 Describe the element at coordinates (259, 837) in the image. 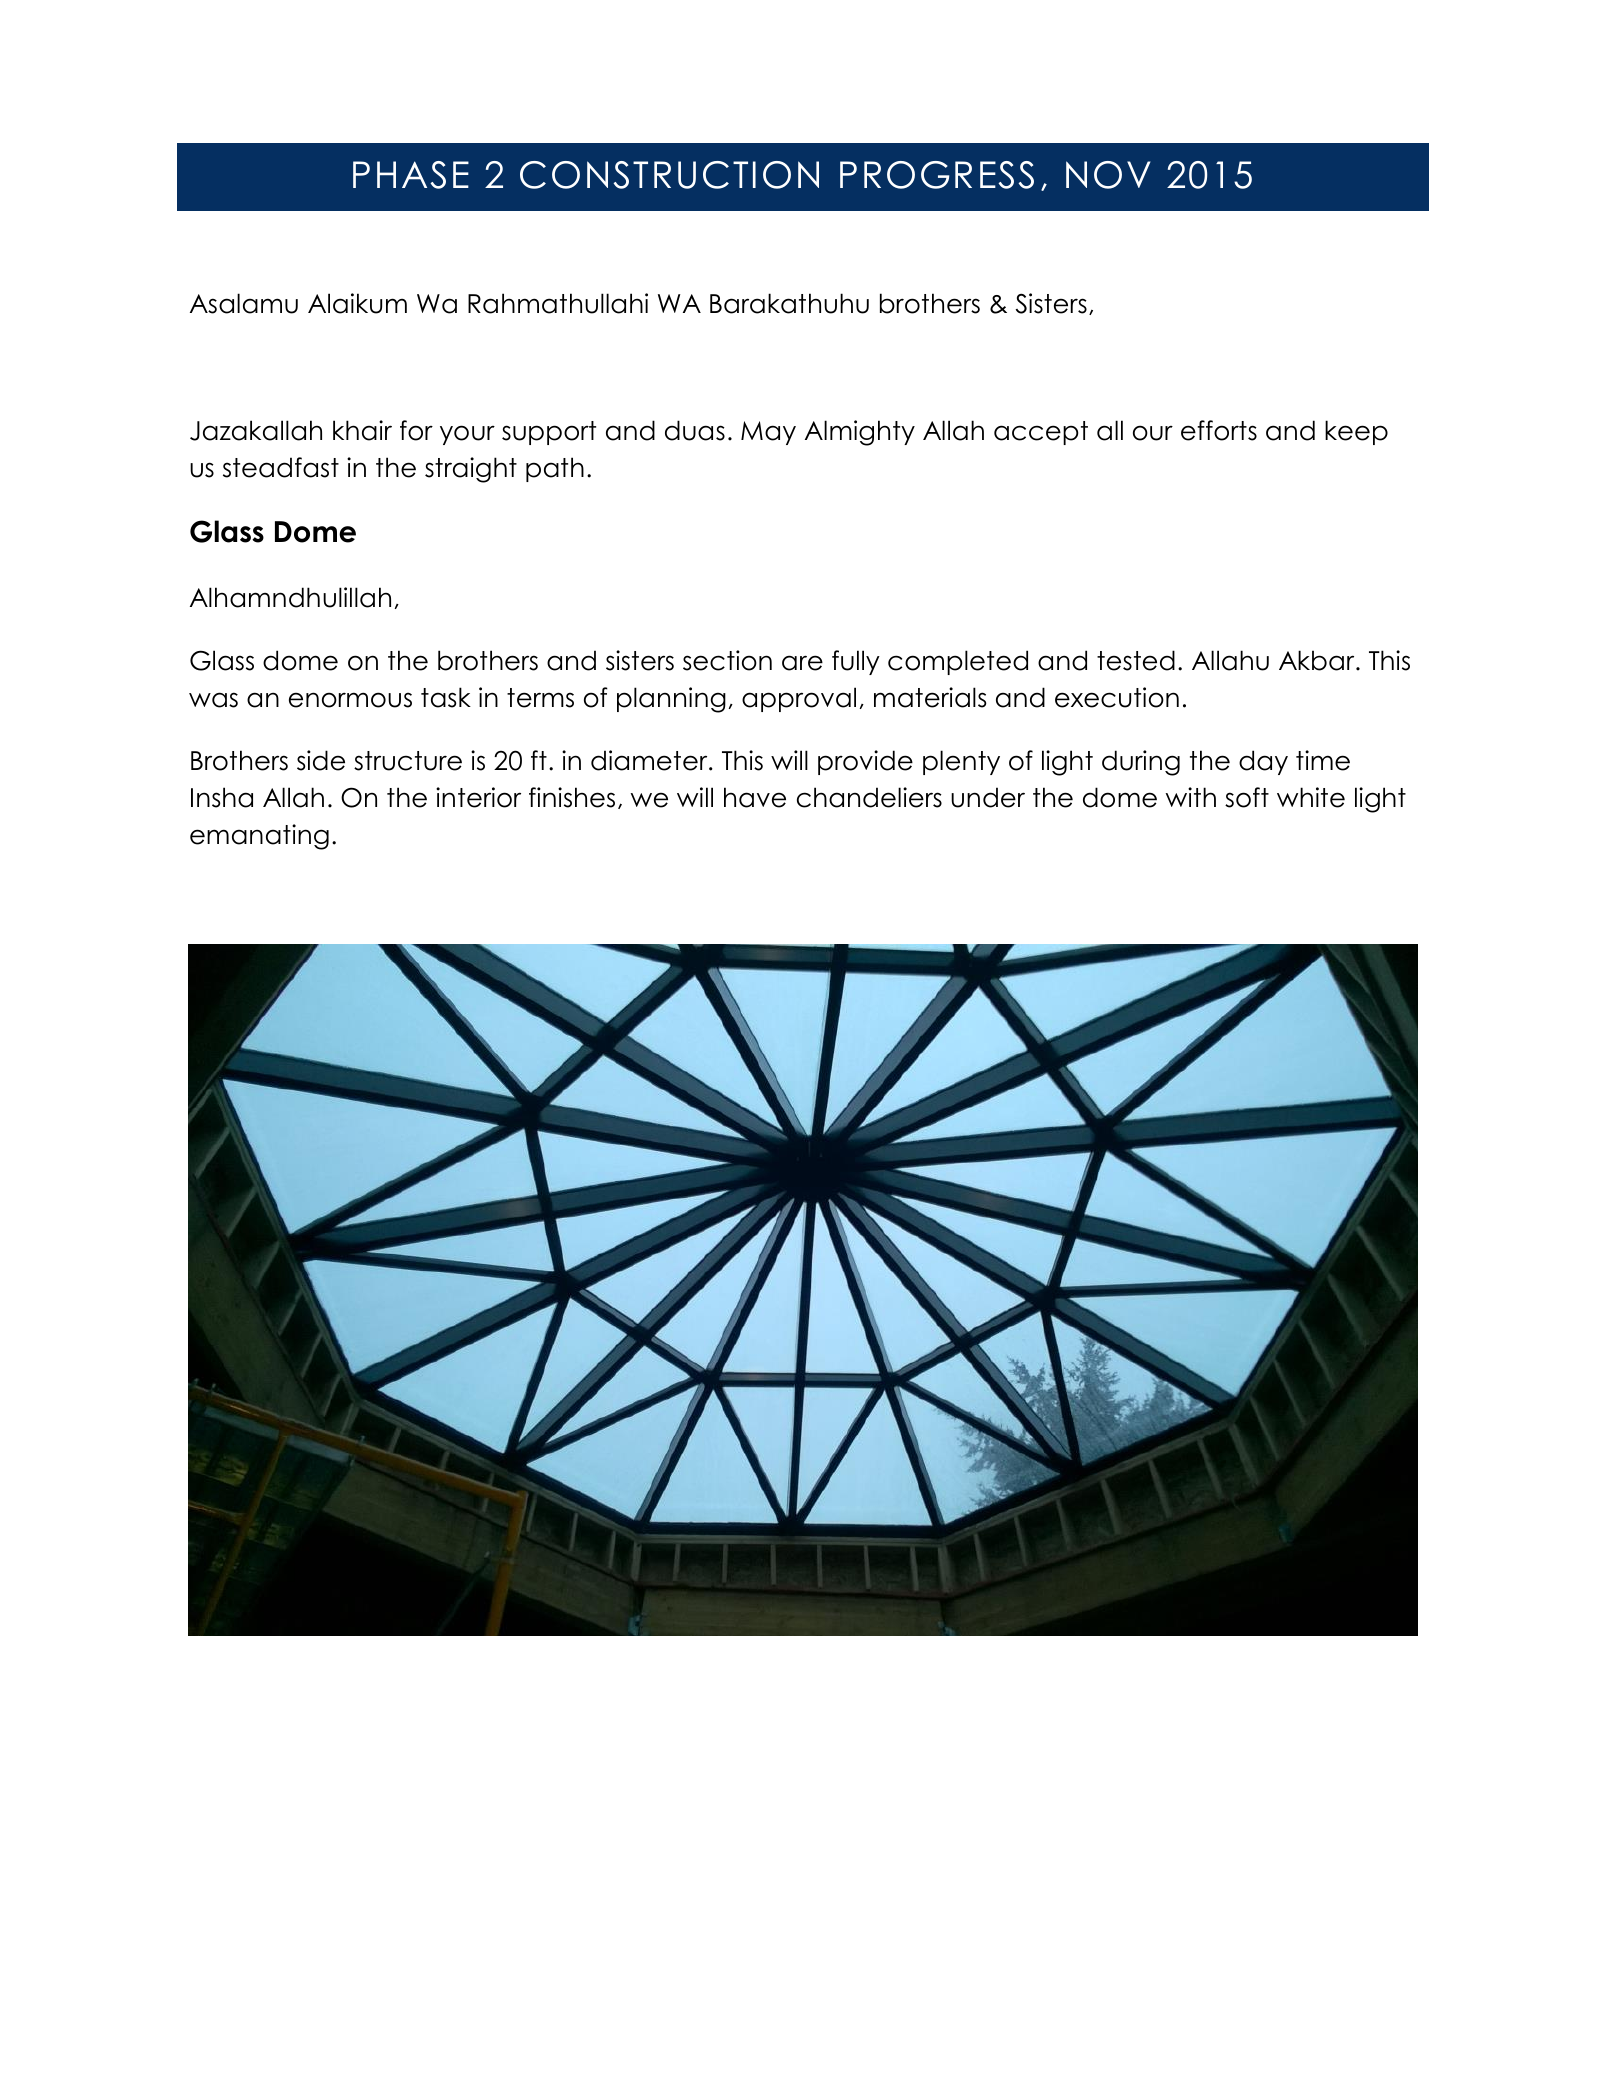

I see `emanating` at that location.
